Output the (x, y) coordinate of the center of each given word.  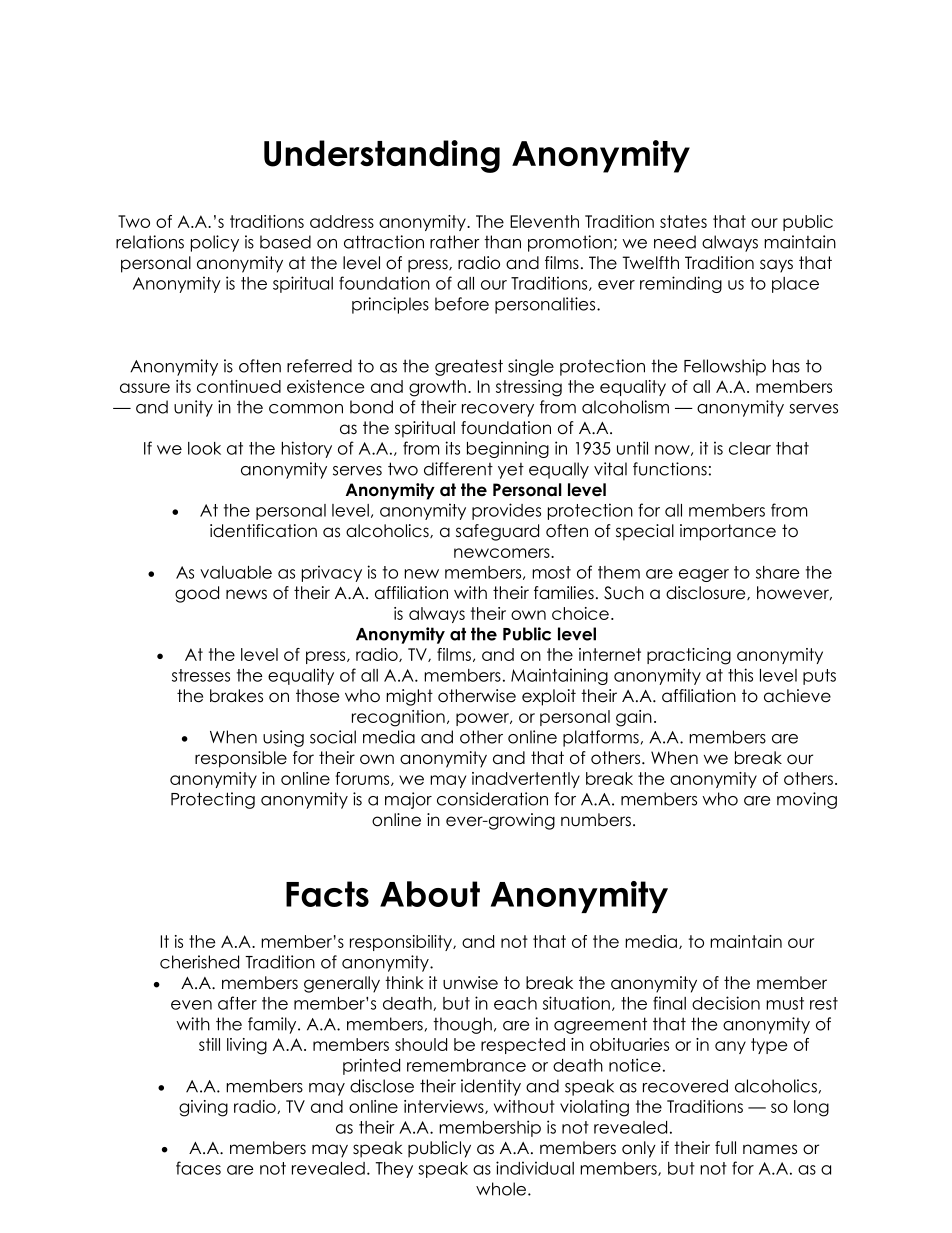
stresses (201, 675)
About (430, 894)
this (740, 675)
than (502, 242)
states (683, 221)
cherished (199, 962)
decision (726, 1003)
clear (750, 448)
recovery (498, 410)
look (204, 448)
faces (198, 1168)
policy (215, 243)
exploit (549, 697)
